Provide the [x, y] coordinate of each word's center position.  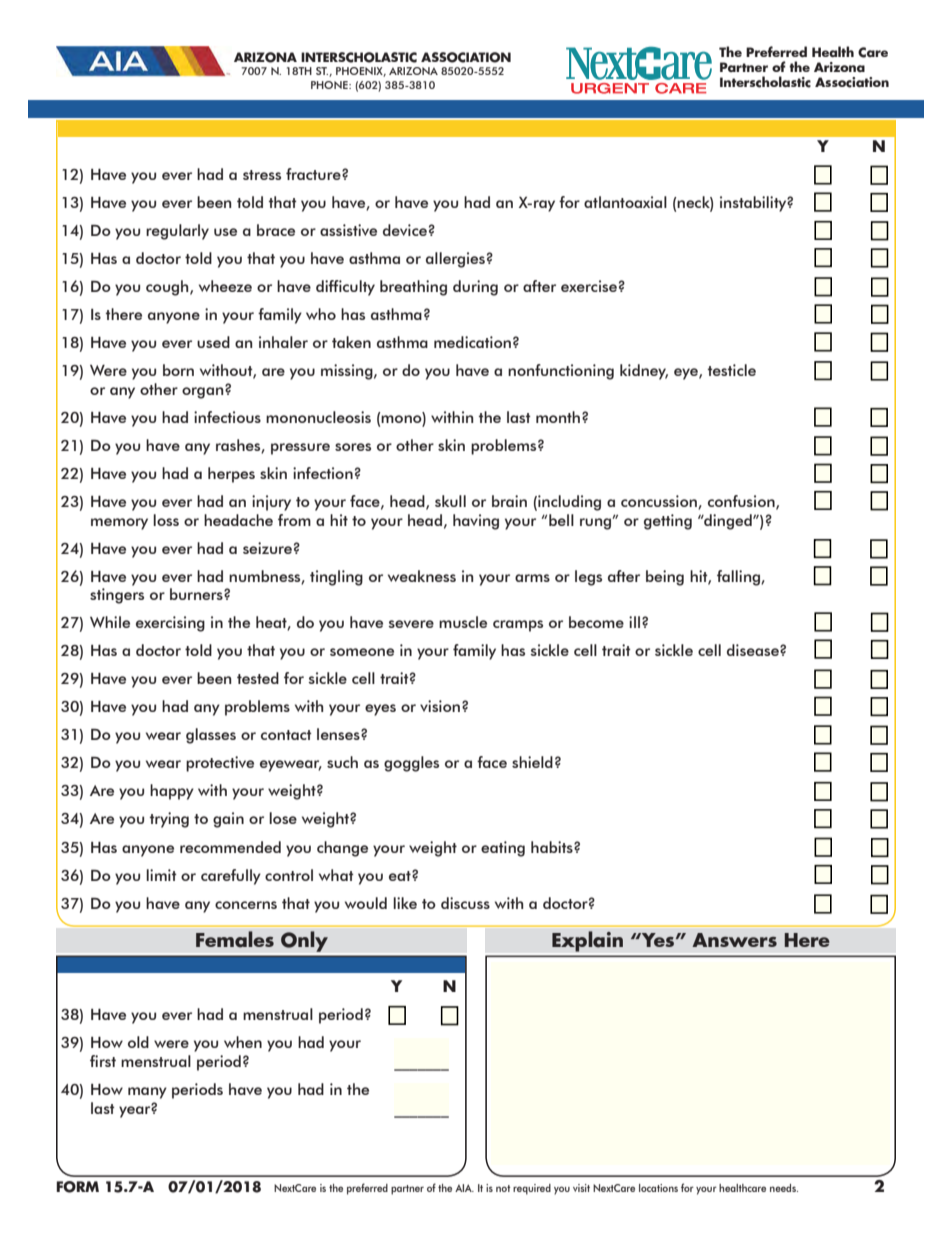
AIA [464, 1188]
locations [658, 1188]
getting [668, 522]
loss [166, 520]
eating [503, 849]
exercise [589, 286]
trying [169, 820]
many [147, 1093]
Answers [734, 940]
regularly [177, 232]
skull [450, 501]
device [405, 230]
